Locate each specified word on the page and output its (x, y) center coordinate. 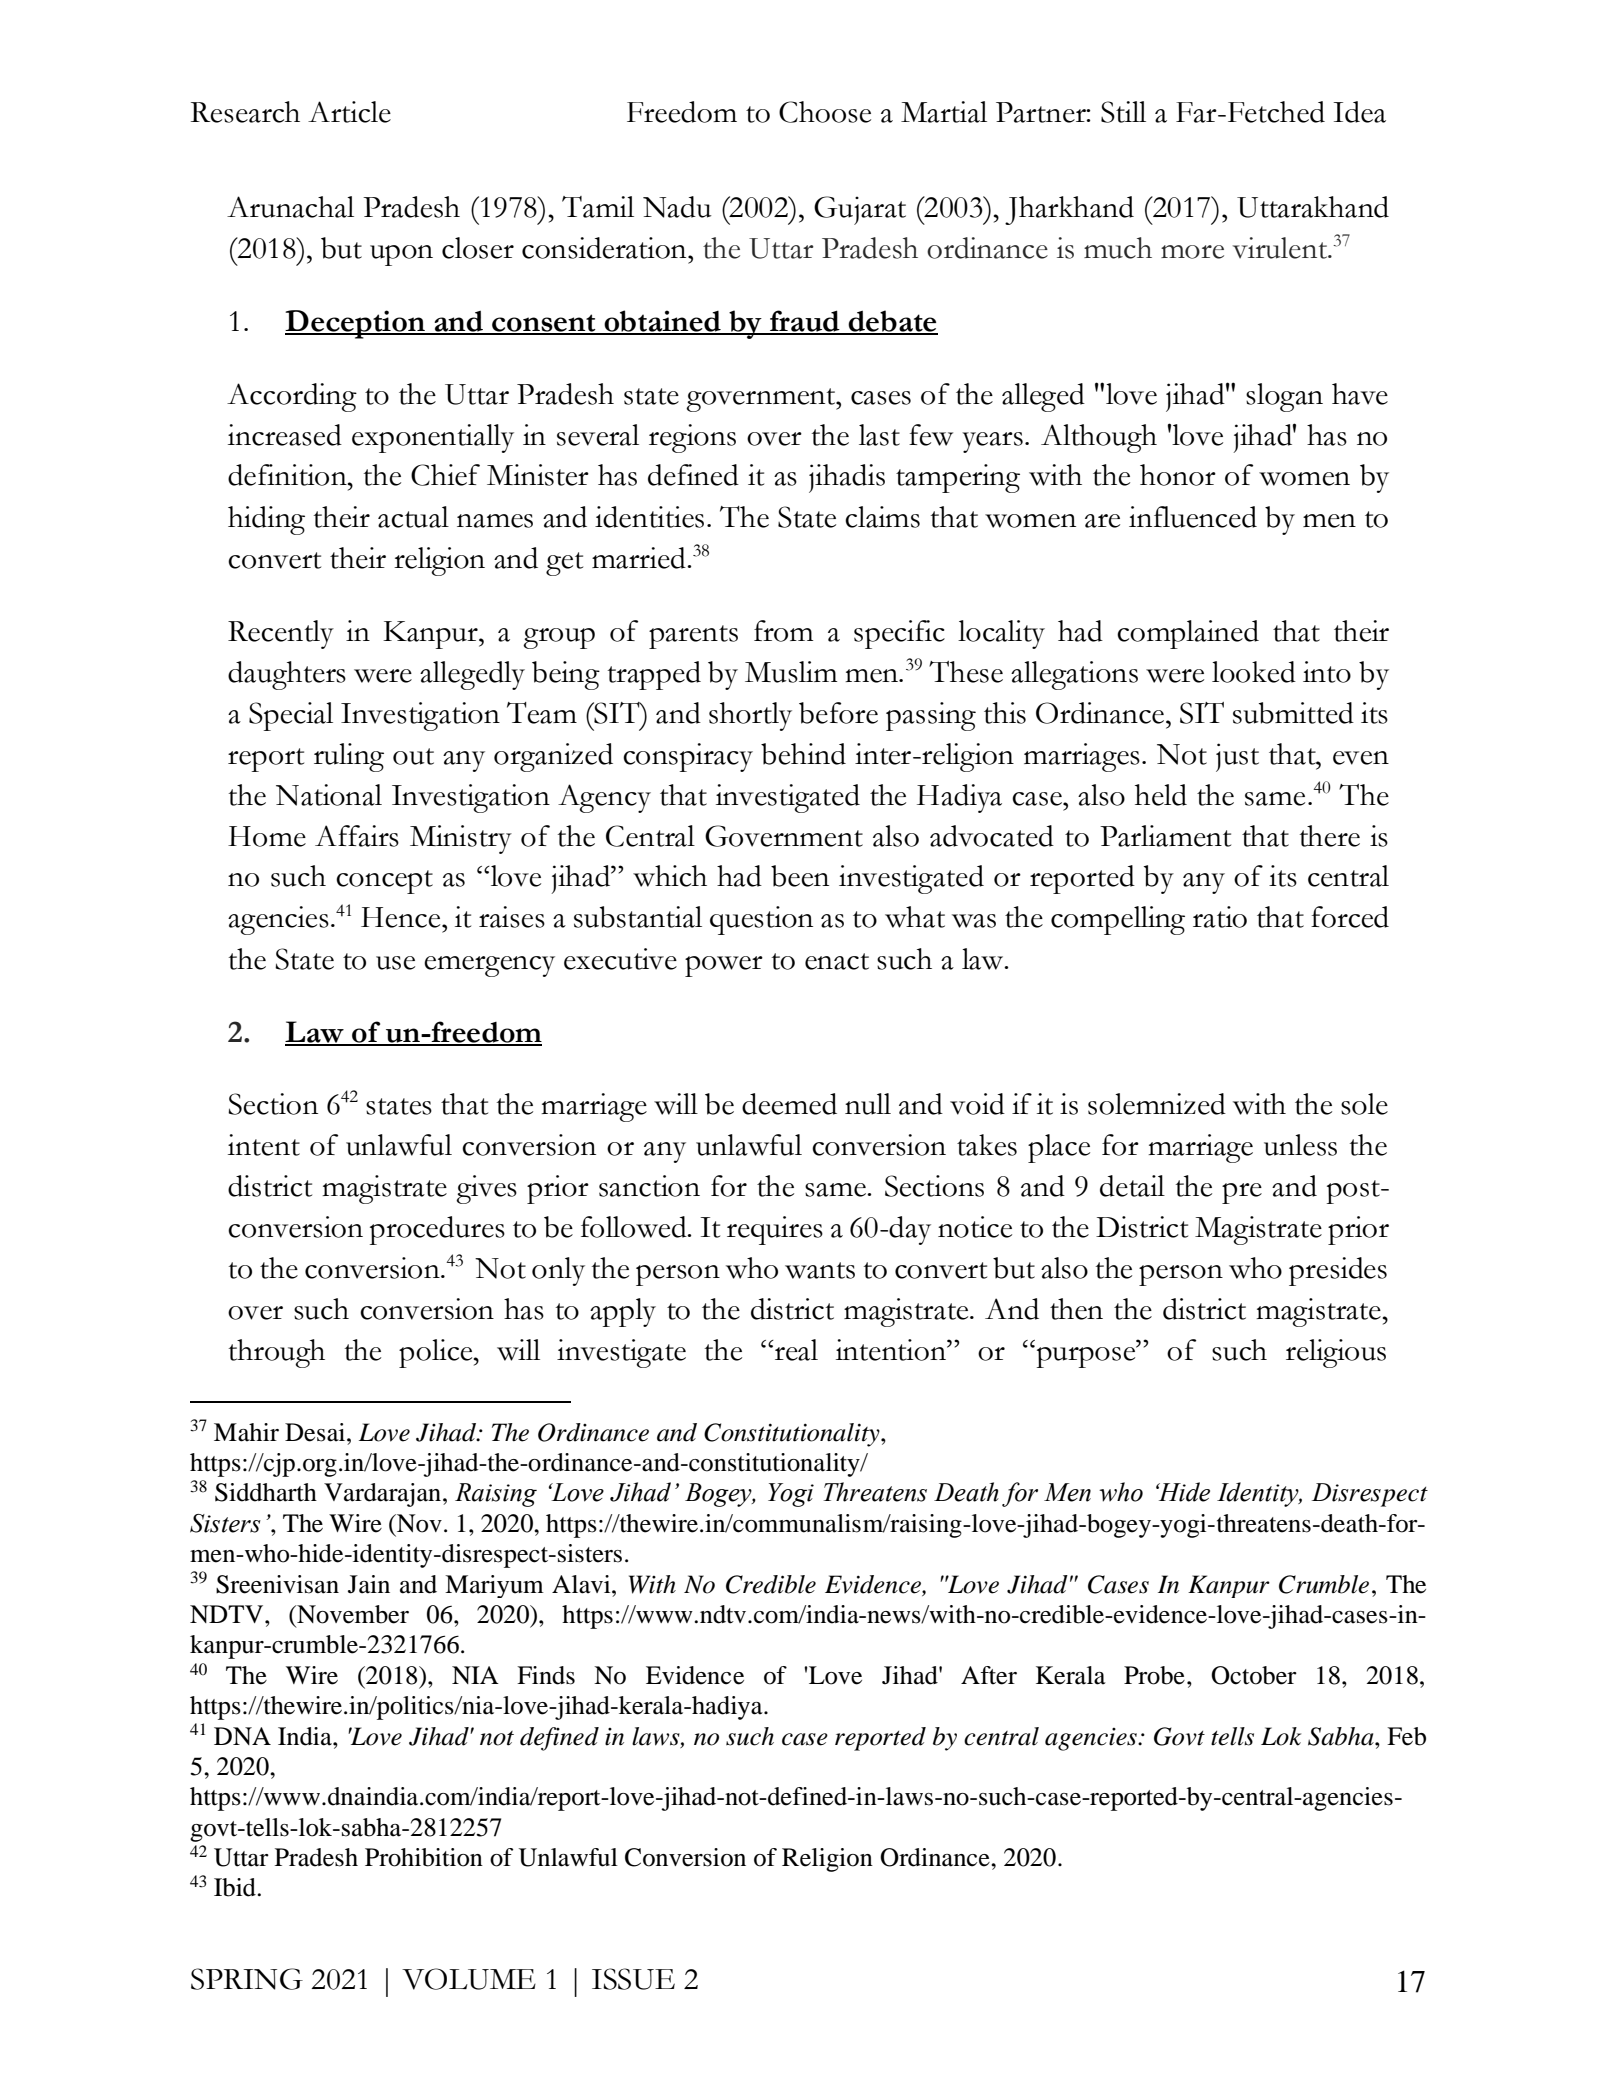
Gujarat (860, 210)
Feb (1406, 1736)
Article (349, 112)
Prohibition (424, 1857)
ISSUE (633, 1979)
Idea (1359, 112)
